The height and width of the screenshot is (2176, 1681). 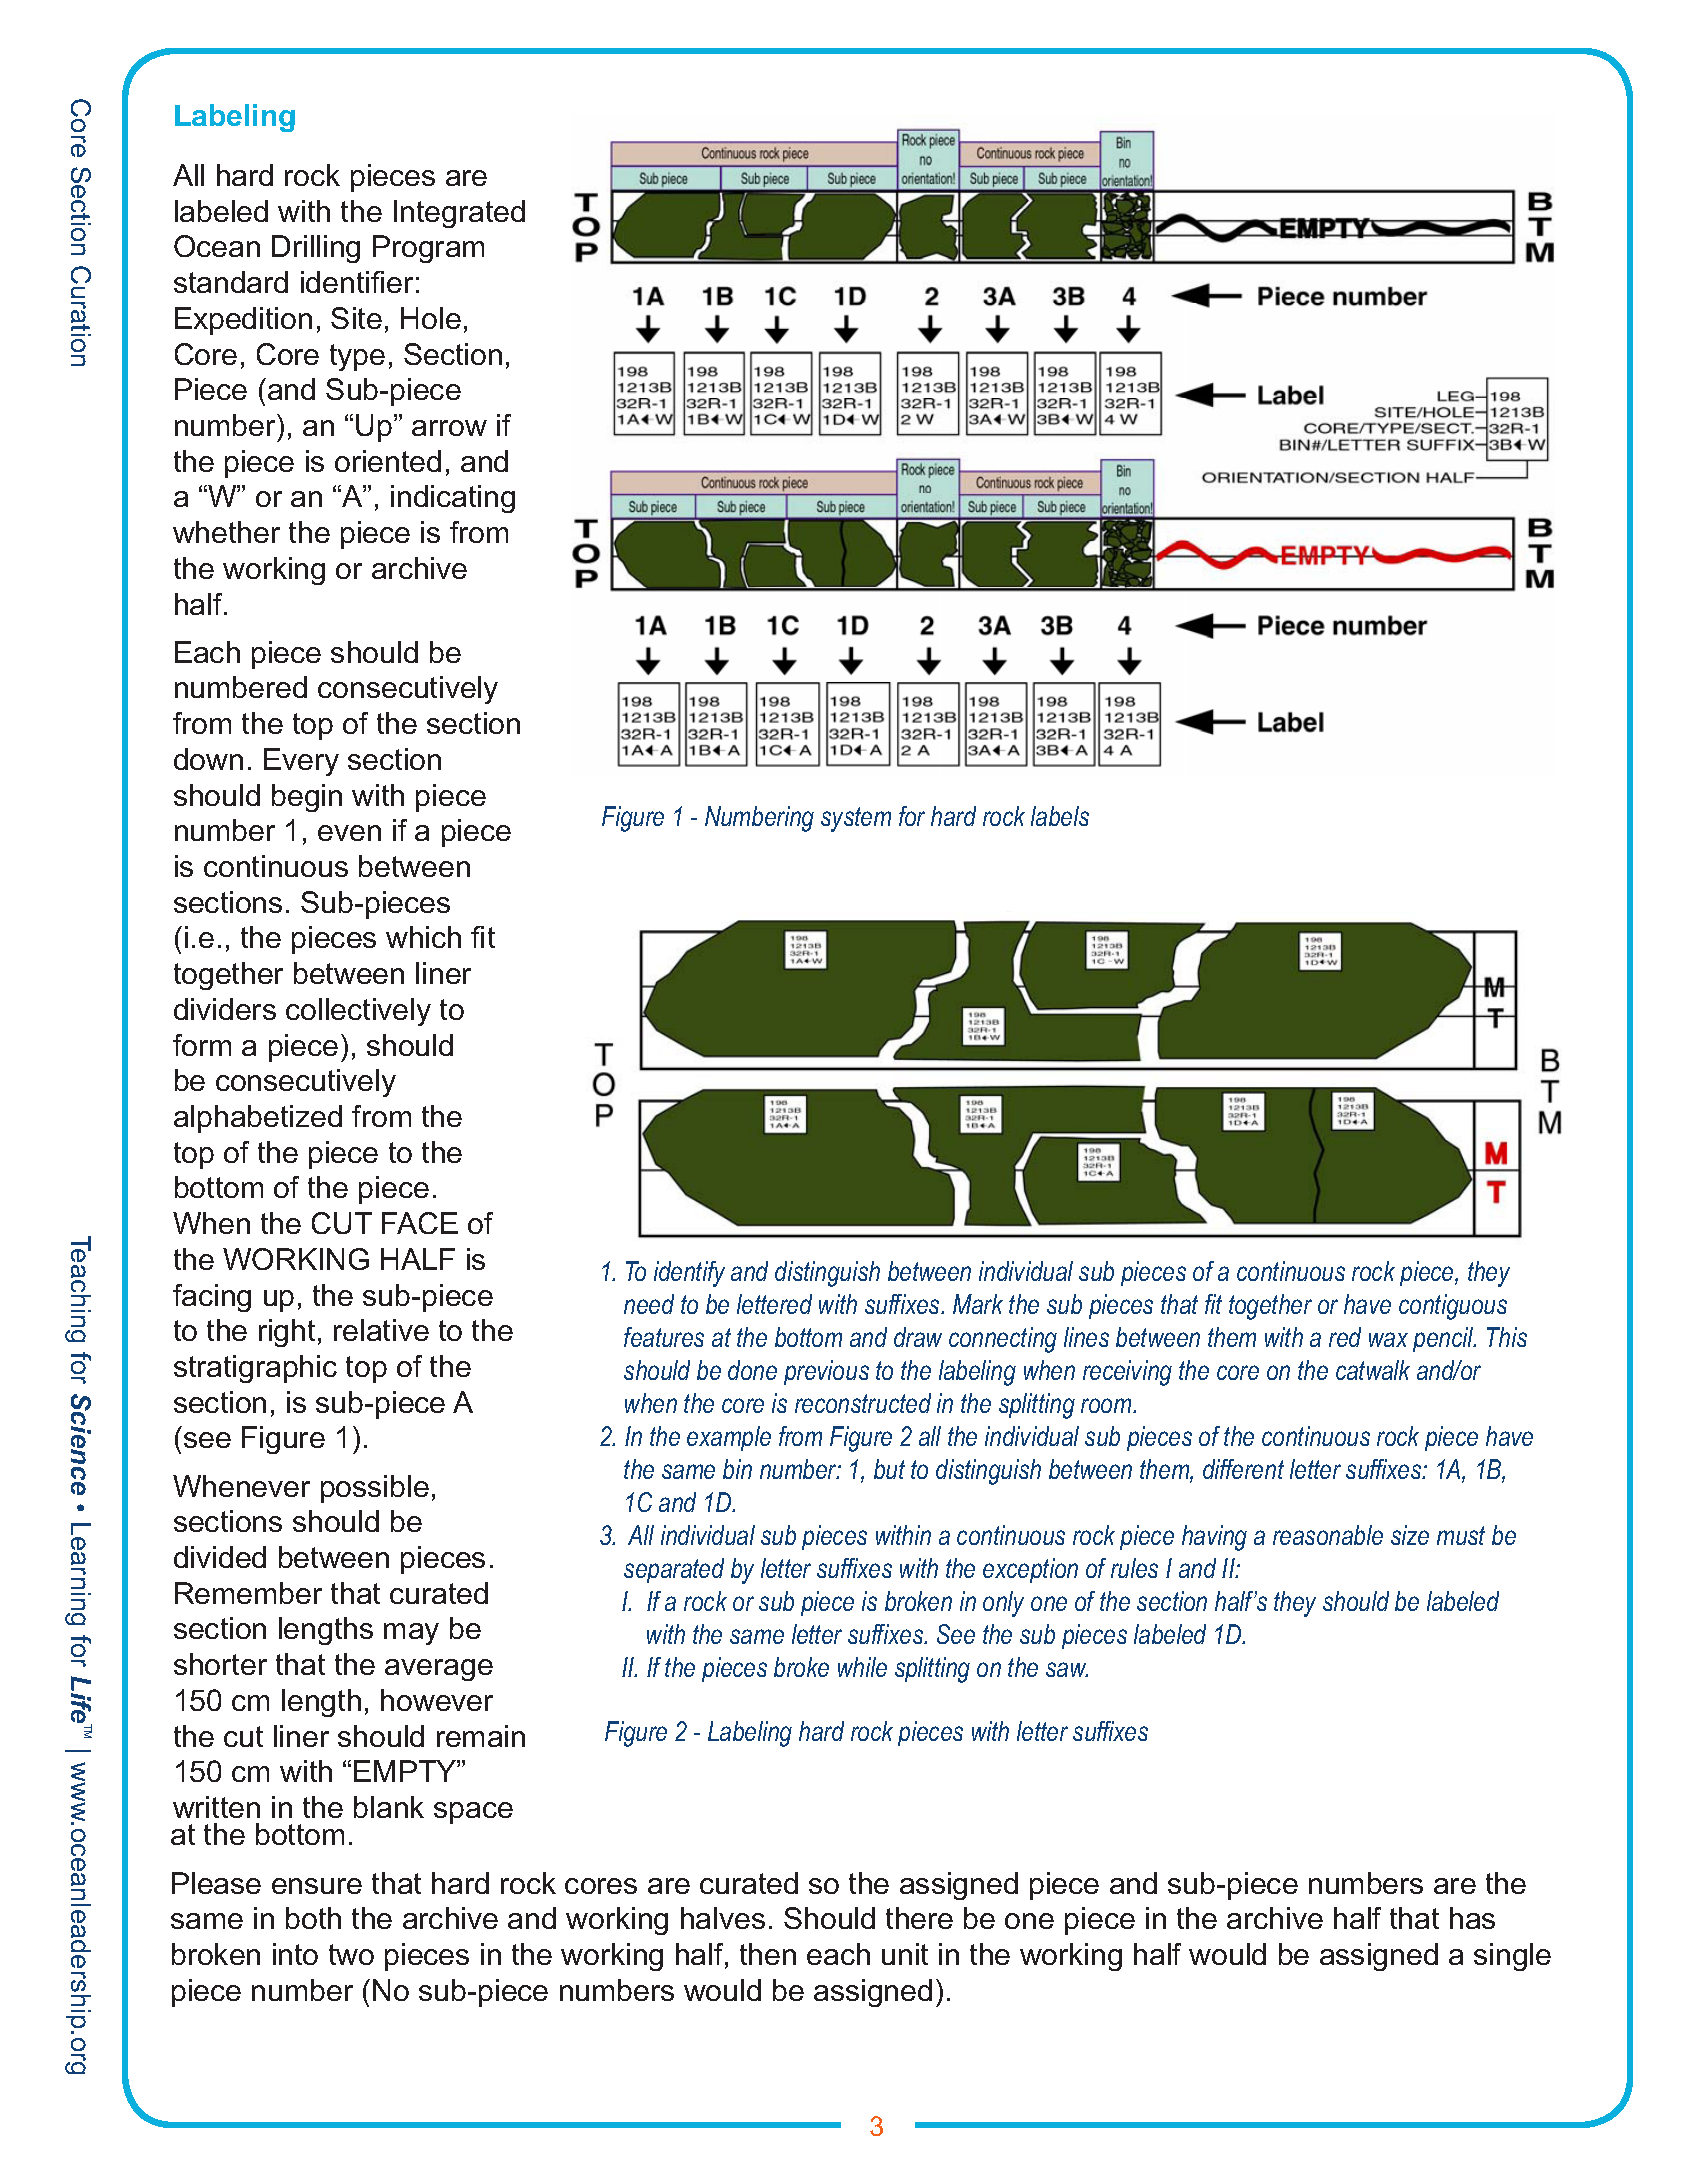 What do you see at coordinates (1060, 816) in the screenshot?
I see `labels` at bounding box center [1060, 816].
